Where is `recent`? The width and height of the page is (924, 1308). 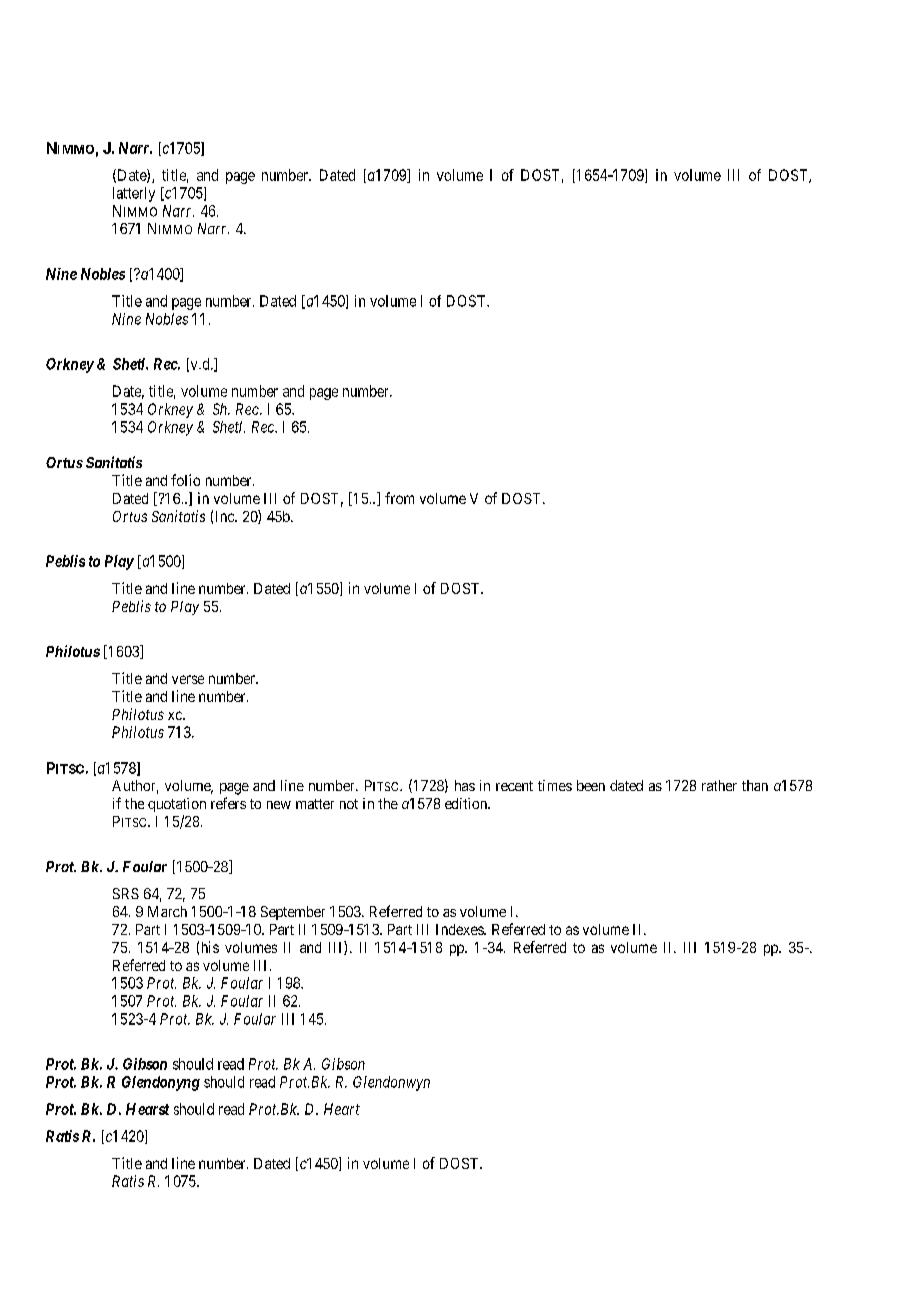 recent is located at coordinates (514, 786).
